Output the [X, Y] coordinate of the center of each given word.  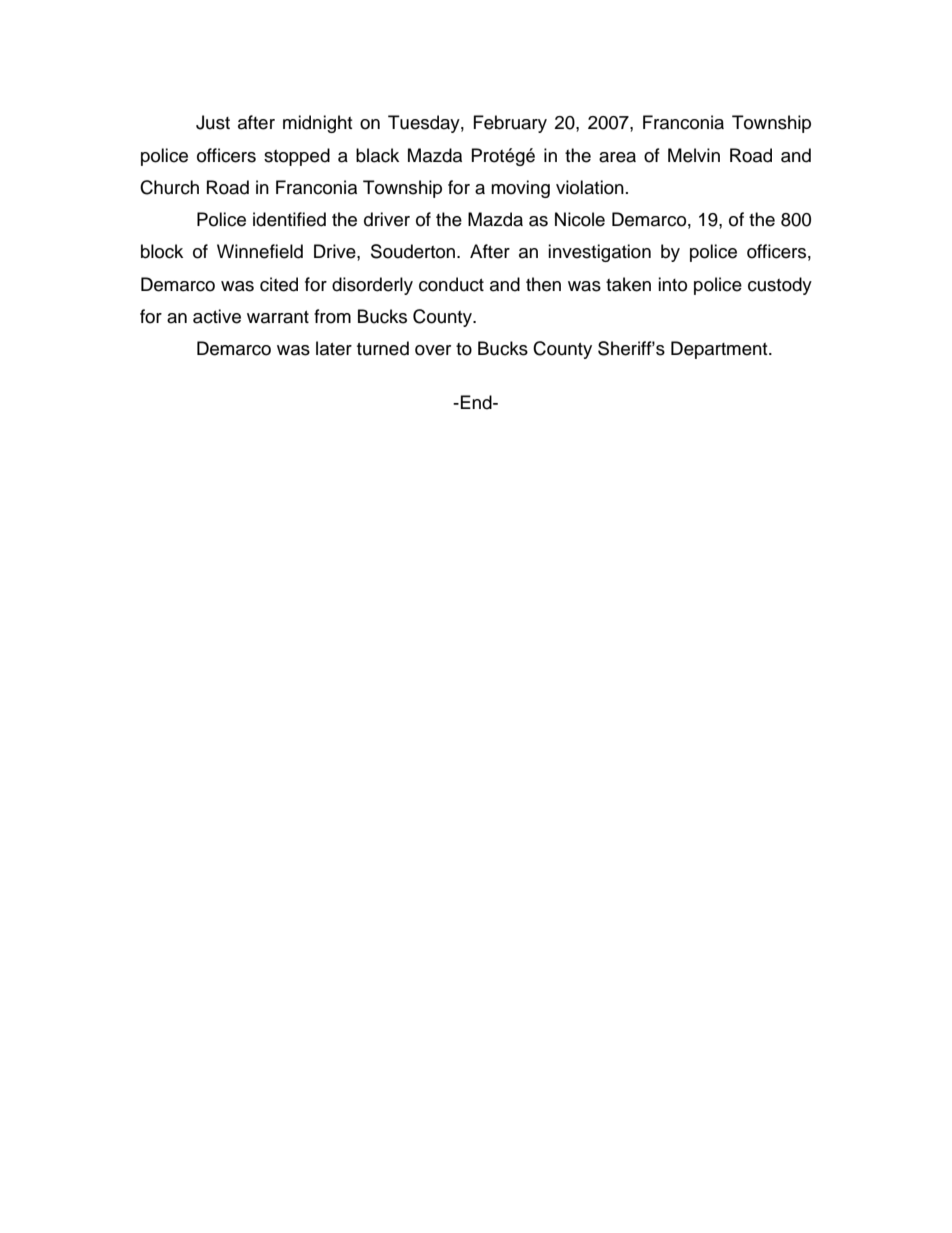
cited [279, 284]
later [334, 348]
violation [590, 187]
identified [289, 219]
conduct [451, 284]
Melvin [694, 155]
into [672, 284]
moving [520, 189]
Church [169, 187]
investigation [599, 253]
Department [720, 350]
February [510, 124]
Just [213, 122]
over [433, 350]
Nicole [580, 219]
